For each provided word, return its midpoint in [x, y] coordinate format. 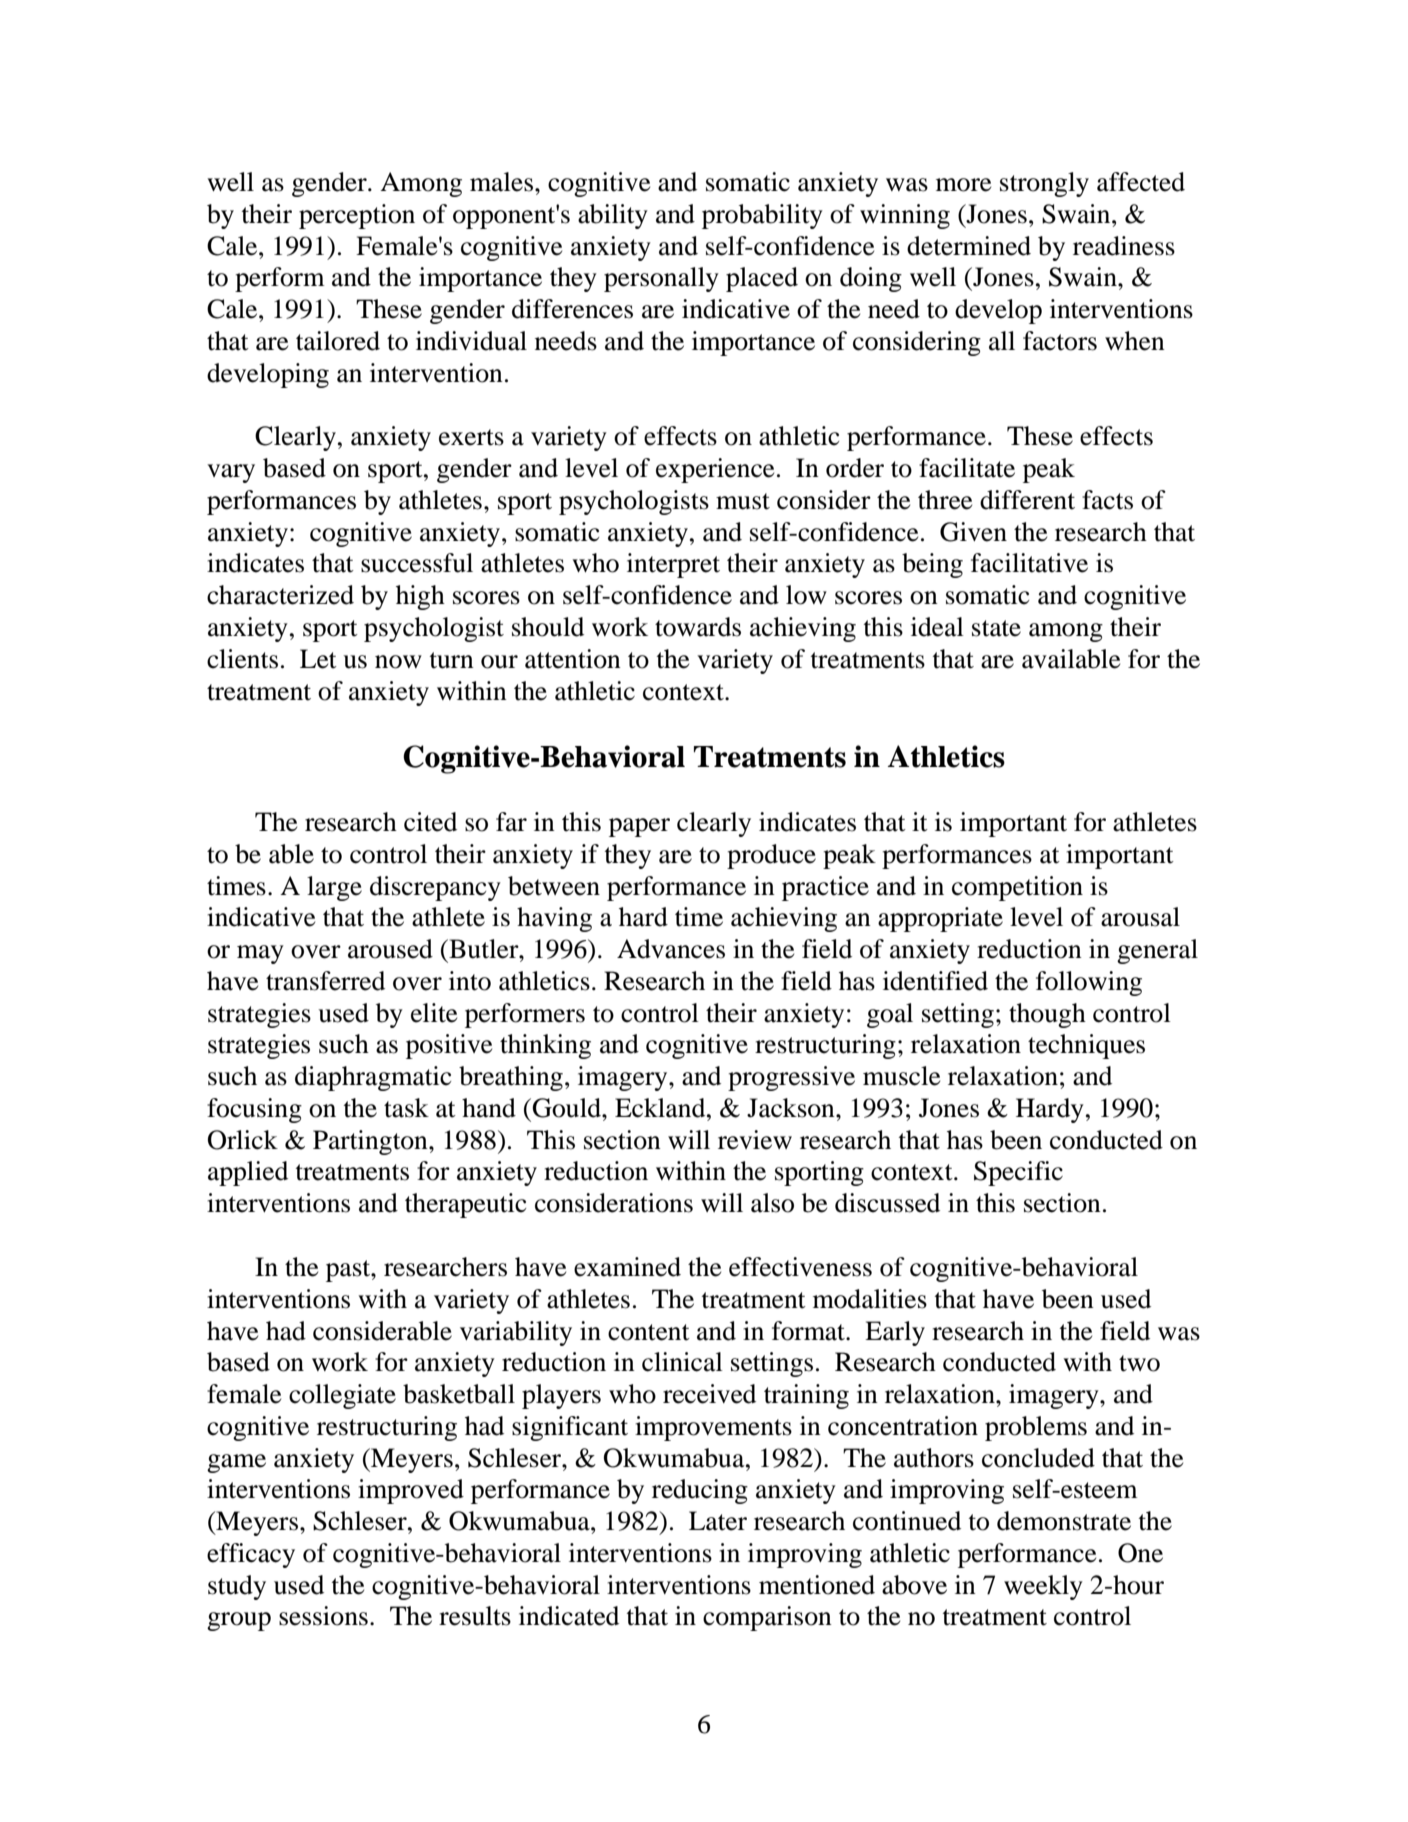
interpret [673, 565]
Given [973, 532]
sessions [323, 1616]
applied [248, 1173]
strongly [1044, 184]
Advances [671, 949]
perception [357, 216]
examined [627, 1267]
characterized [280, 595]
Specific [1018, 1173]
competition [1017, 888]
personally [661, 279]
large [334, 888]
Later [718, 1521]
